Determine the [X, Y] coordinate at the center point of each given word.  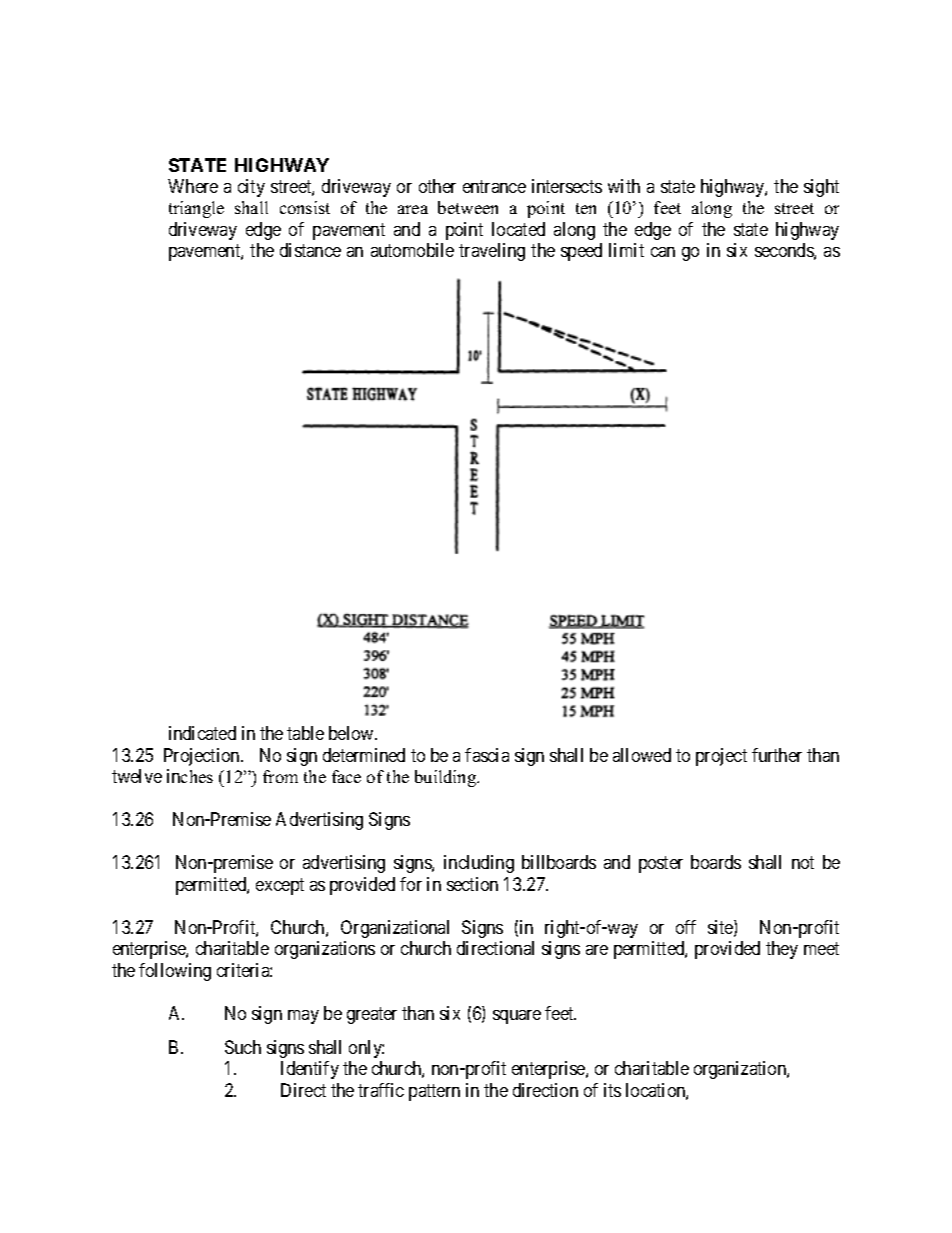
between [468, 207]
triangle [196, 209]
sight [821, 188]
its [612, 1090]
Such [243, 1047]
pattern [434, 1092]
